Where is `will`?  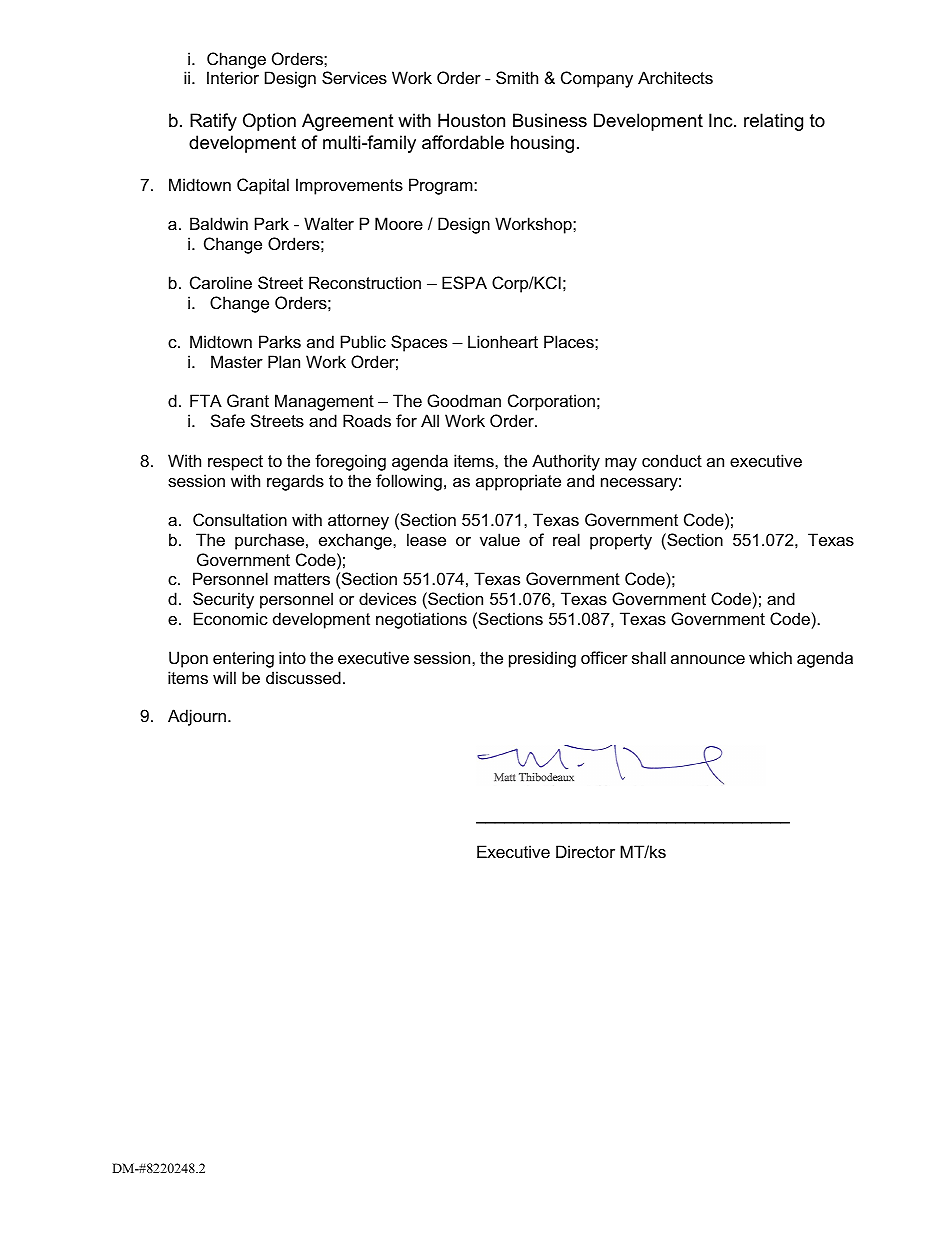
will is located at coordinates (224, 677).
